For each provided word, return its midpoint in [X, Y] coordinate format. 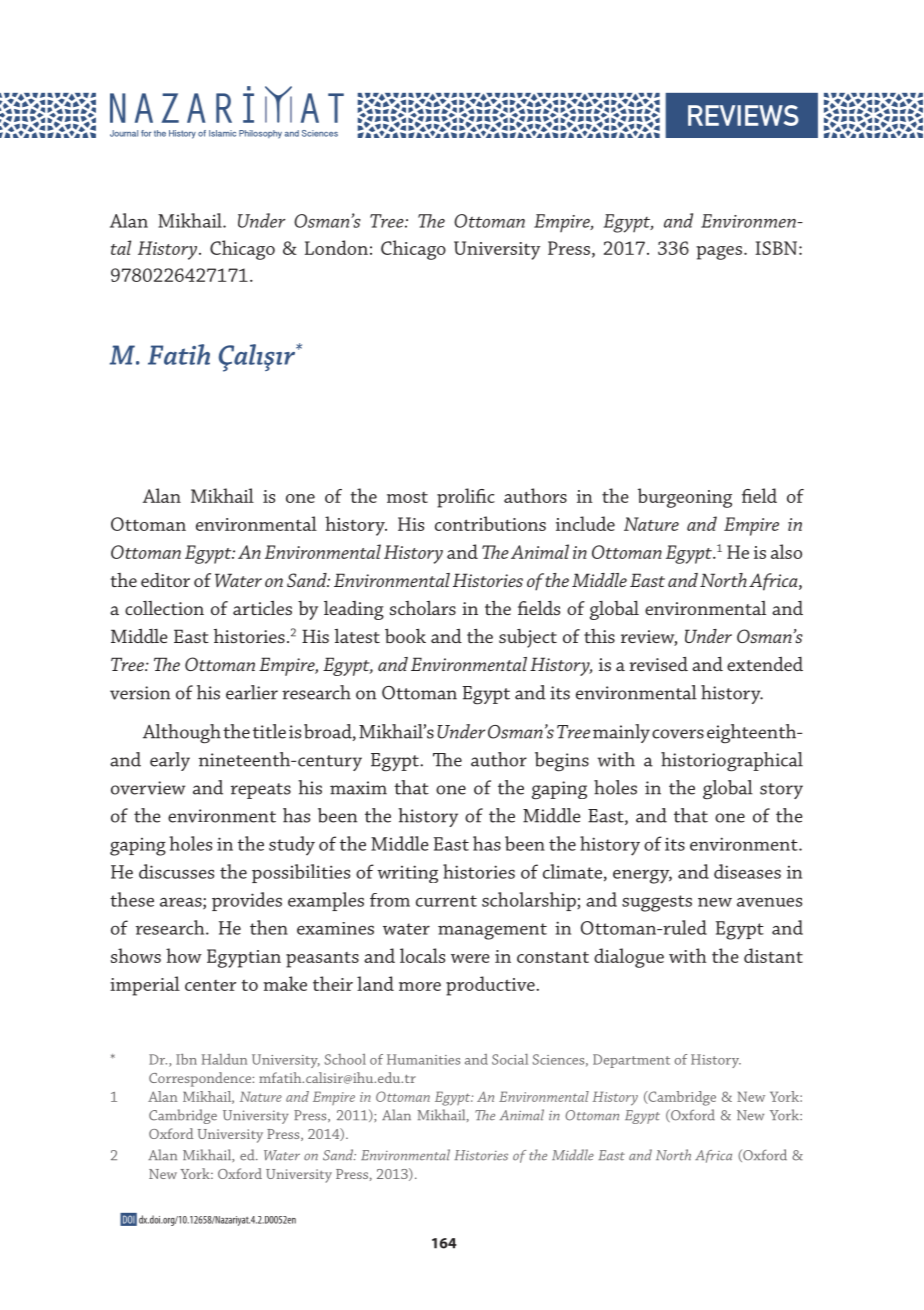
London [336, 247]
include [585, 523]
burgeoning [685, 498]
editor [165, 580]
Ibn [186, 1059]
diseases [747, 871]
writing [407, 874]
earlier [252, 692]
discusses [176, 871]
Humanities [423, 1059]
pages [719, 253]
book [405, 636]
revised [658, 664]
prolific [466, 498]
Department [631, 1061]
